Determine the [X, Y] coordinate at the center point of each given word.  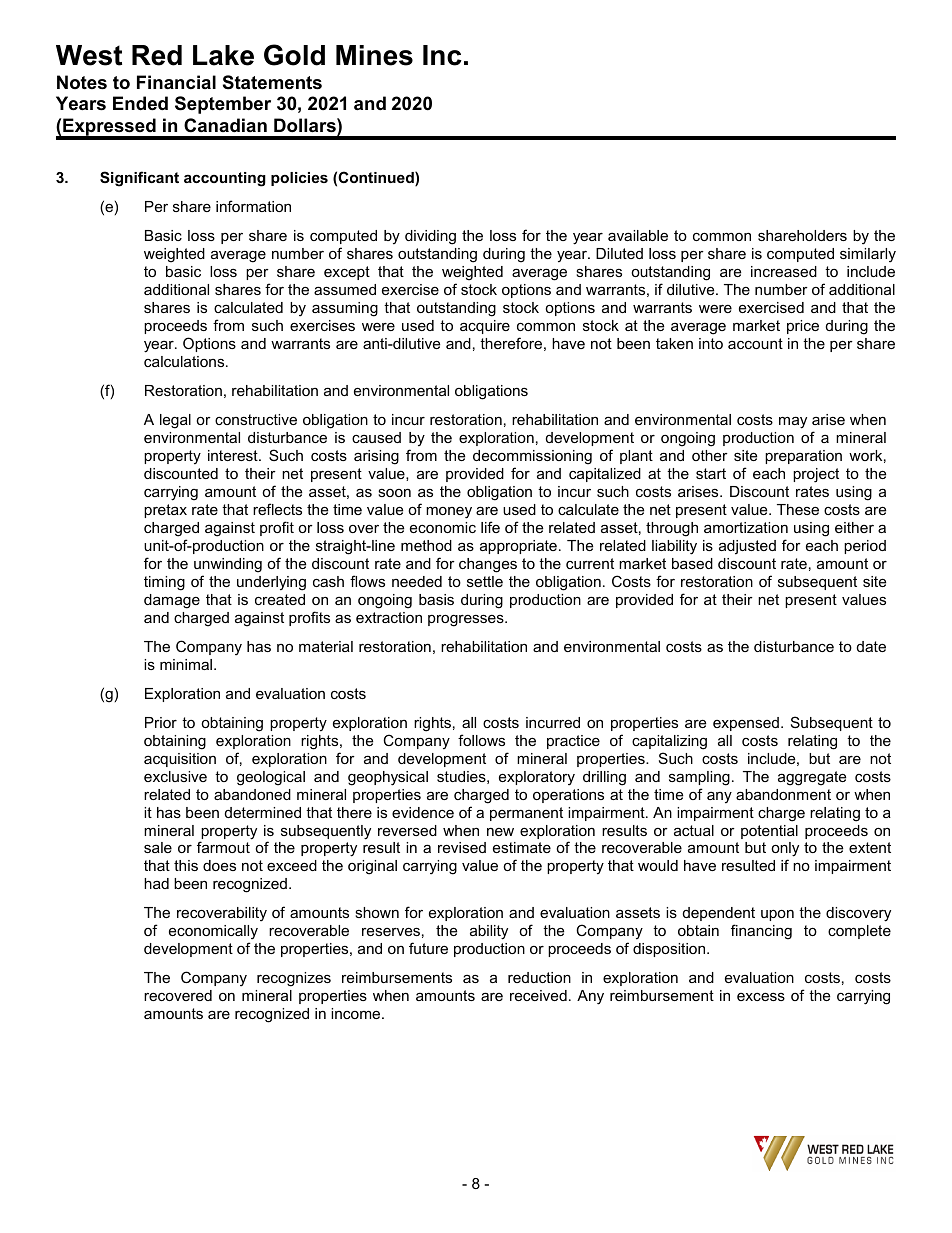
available [638, 235]
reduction [539, 977]
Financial [176, 82]
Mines [374, 55]
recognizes [294, 979]
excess [761, 996]
